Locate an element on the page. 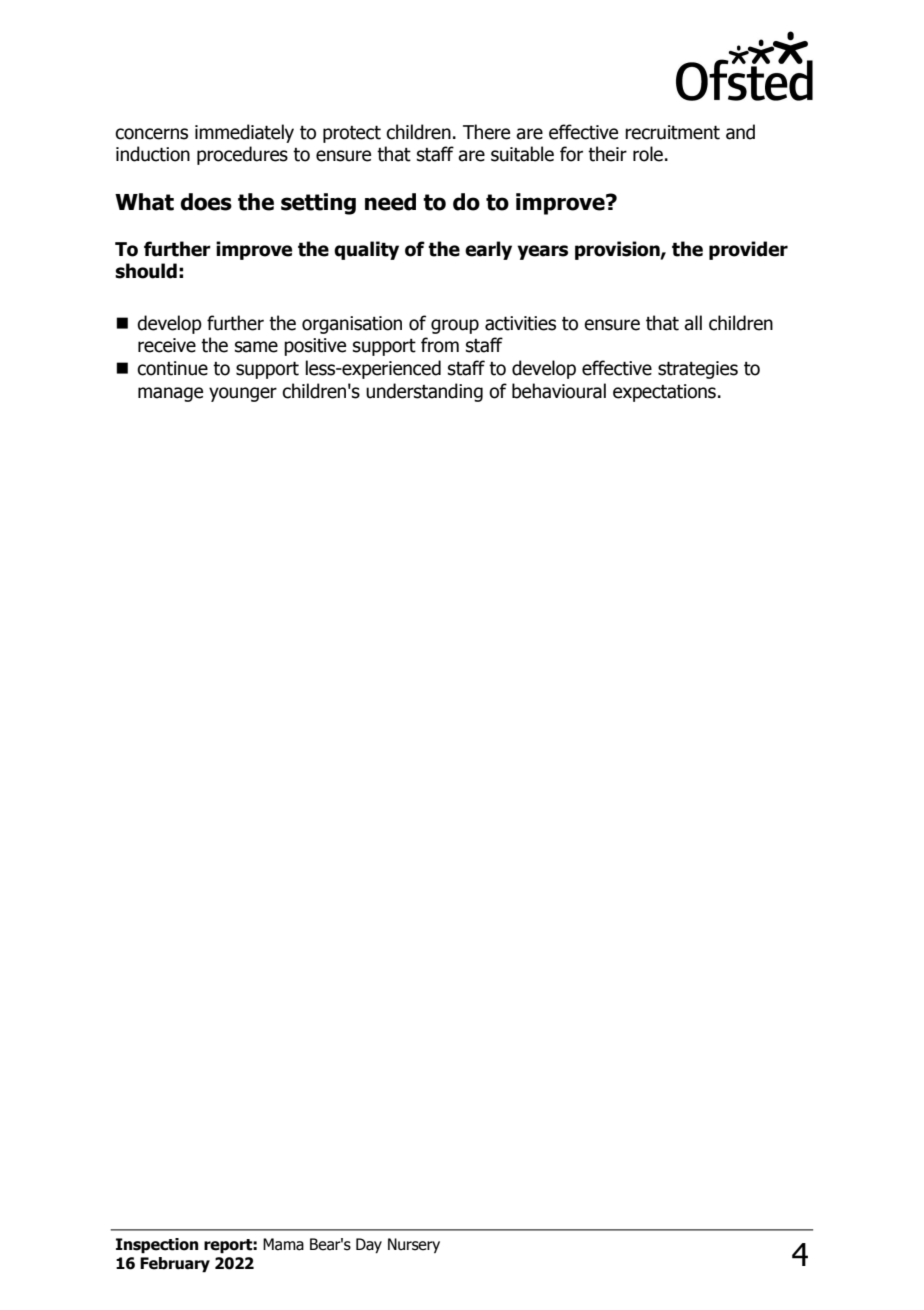 Image resolution: width=924 pixels, height=1310 pixels. behavioural is located at coordinates (559, 391).
